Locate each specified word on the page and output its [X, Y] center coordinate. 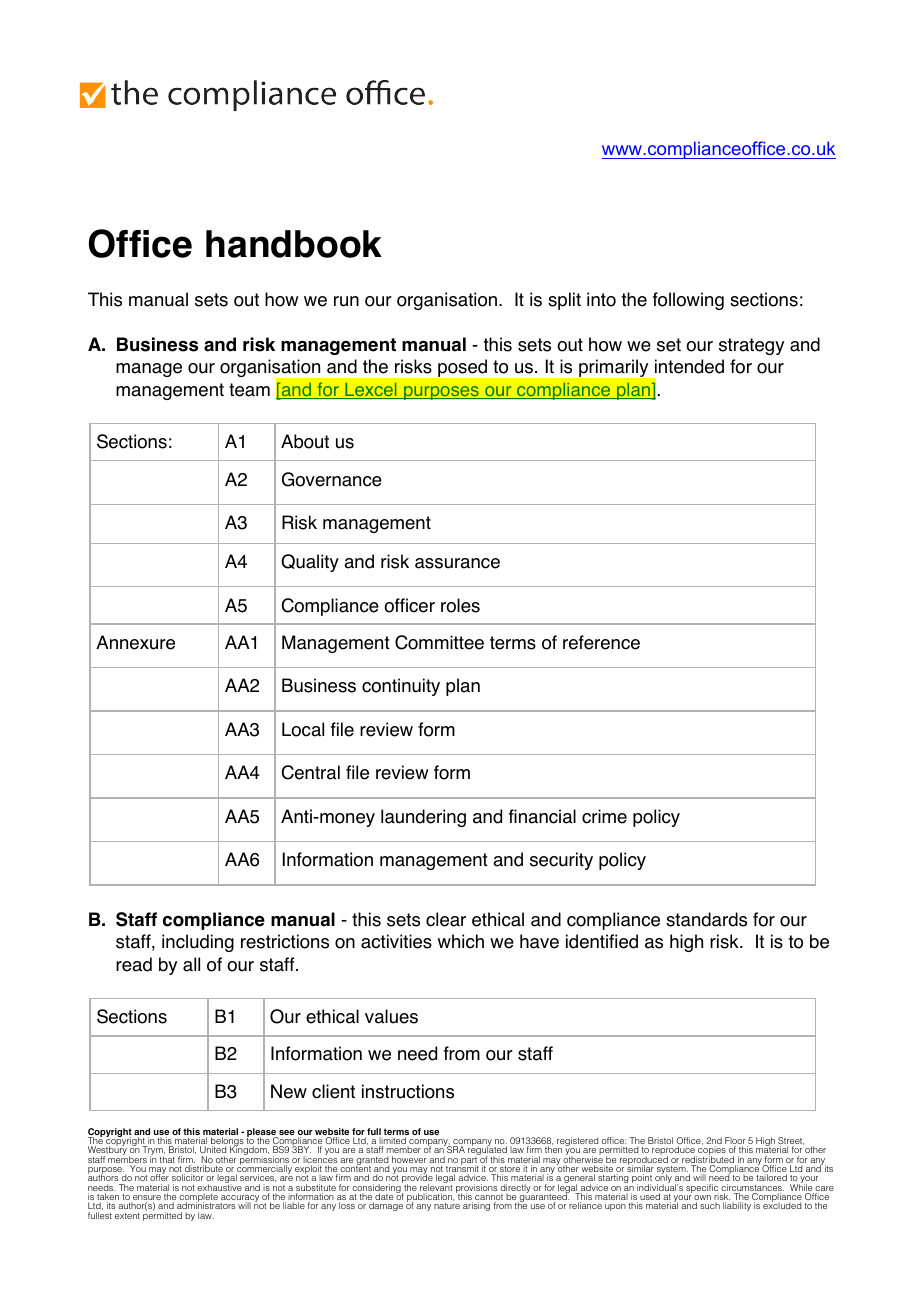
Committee [439, 642]
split [564, 301]
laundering [423, 818]
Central [311, 772]
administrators [206, 1205]
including [198, 943]
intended [689, 366]
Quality [310, 563]
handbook [294, 244]
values [391, 1016]
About [305, 441]
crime [604, 816]
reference [601, 642]
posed [462, 368]
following [688, 301]
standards [706, 919]
